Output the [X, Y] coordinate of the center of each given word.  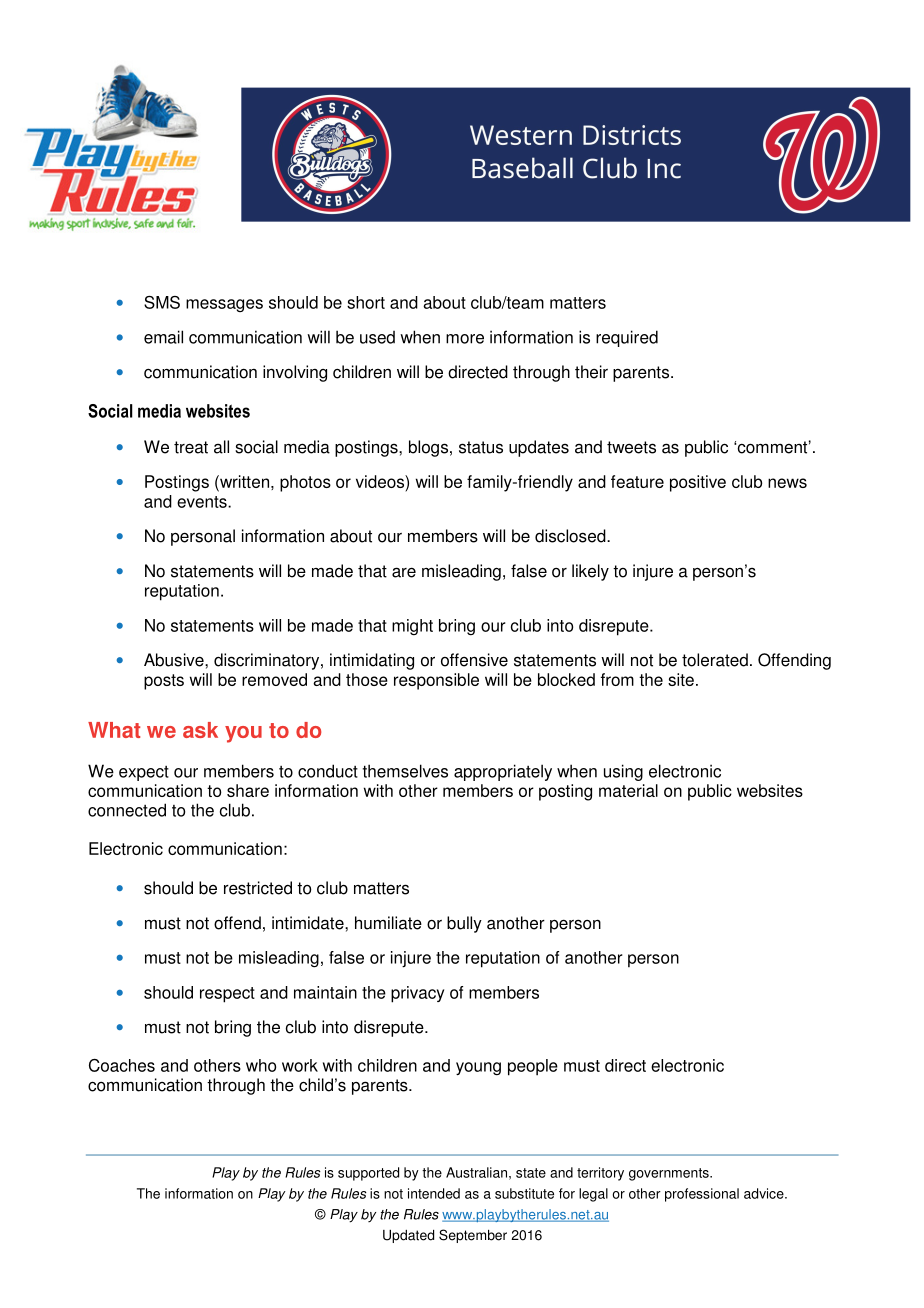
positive [698, 483]
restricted [258, 888]
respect [227, 995]
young [478, 1068]
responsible [436, 681]
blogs [428, 448]
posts [164, 682]
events [203, 502]
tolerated [715, 660]
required [627, 338]
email [163, 337]
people [533, 1067]
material [628, 790]
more [465, 339]
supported [368, 1174]
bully [464, 924]
